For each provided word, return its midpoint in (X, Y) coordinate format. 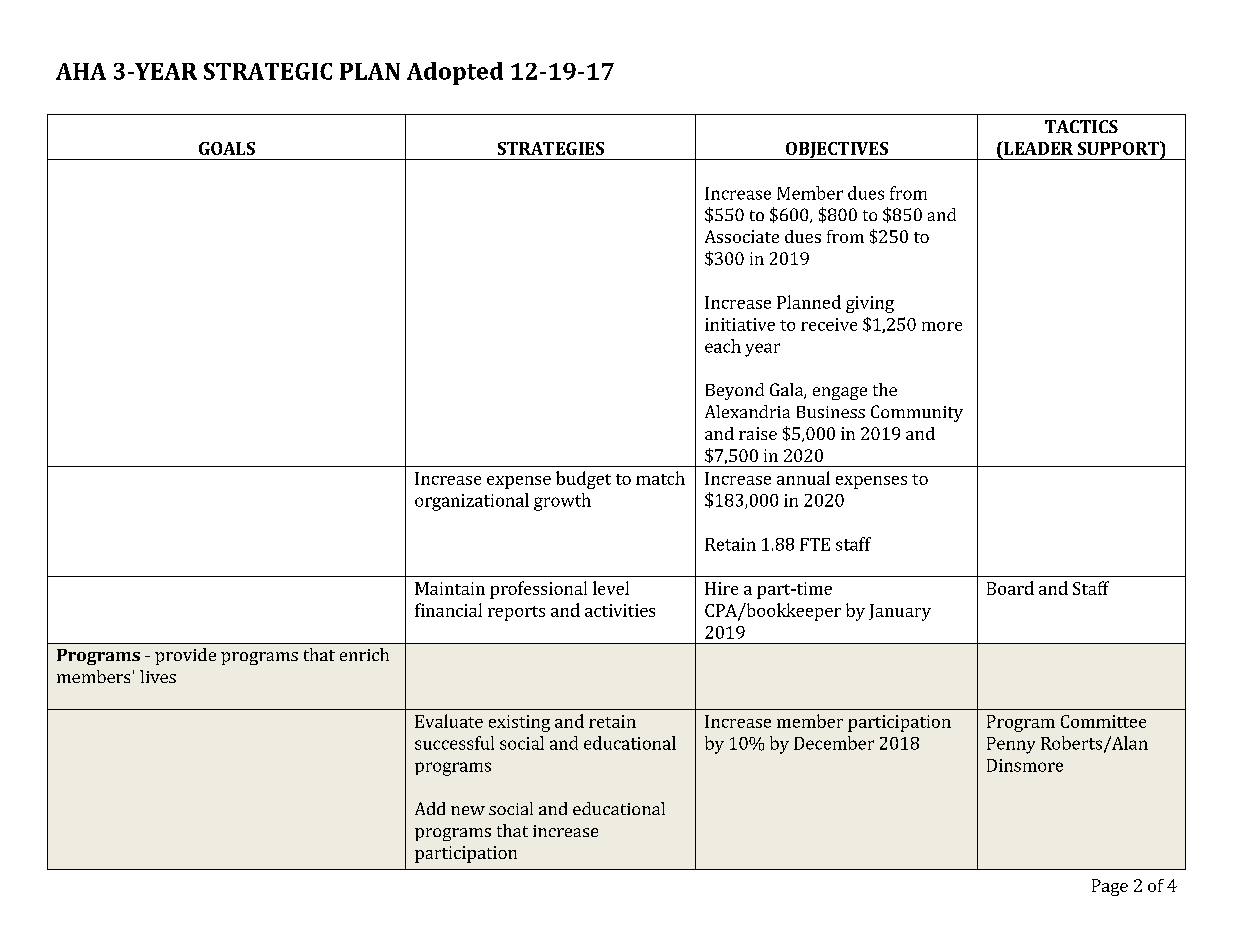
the (885, 389)
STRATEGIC (268, 71)
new (468, 810)
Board (1010, 588)
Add (430, 808)
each (723, 346)
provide (185, 656)
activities (620, 610)
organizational (472, 502)
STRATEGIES (551, 148)
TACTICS (1081, 126)
